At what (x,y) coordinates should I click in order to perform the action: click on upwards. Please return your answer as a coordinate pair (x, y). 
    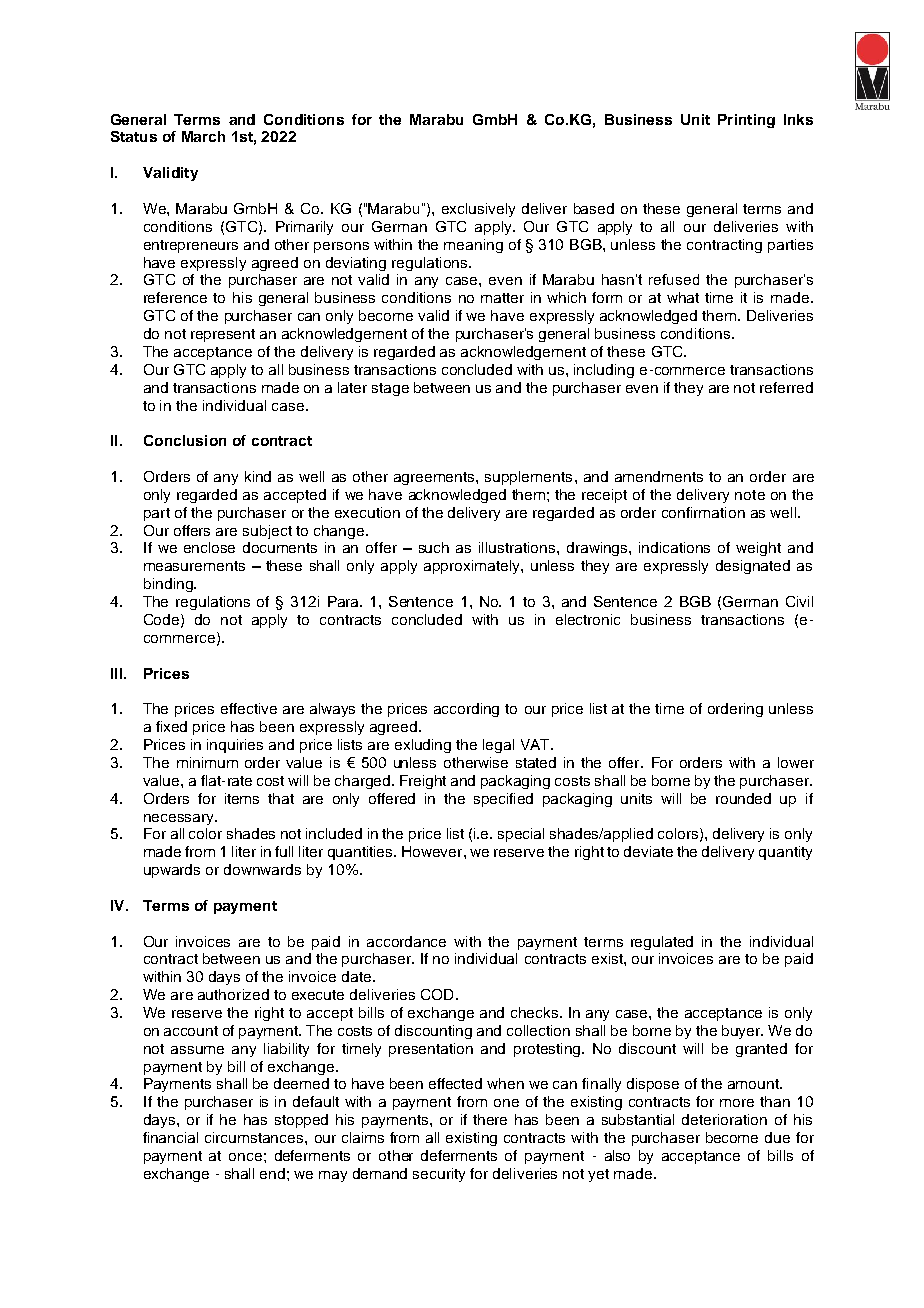
    Looking at the image, I should click on (172, 871).
